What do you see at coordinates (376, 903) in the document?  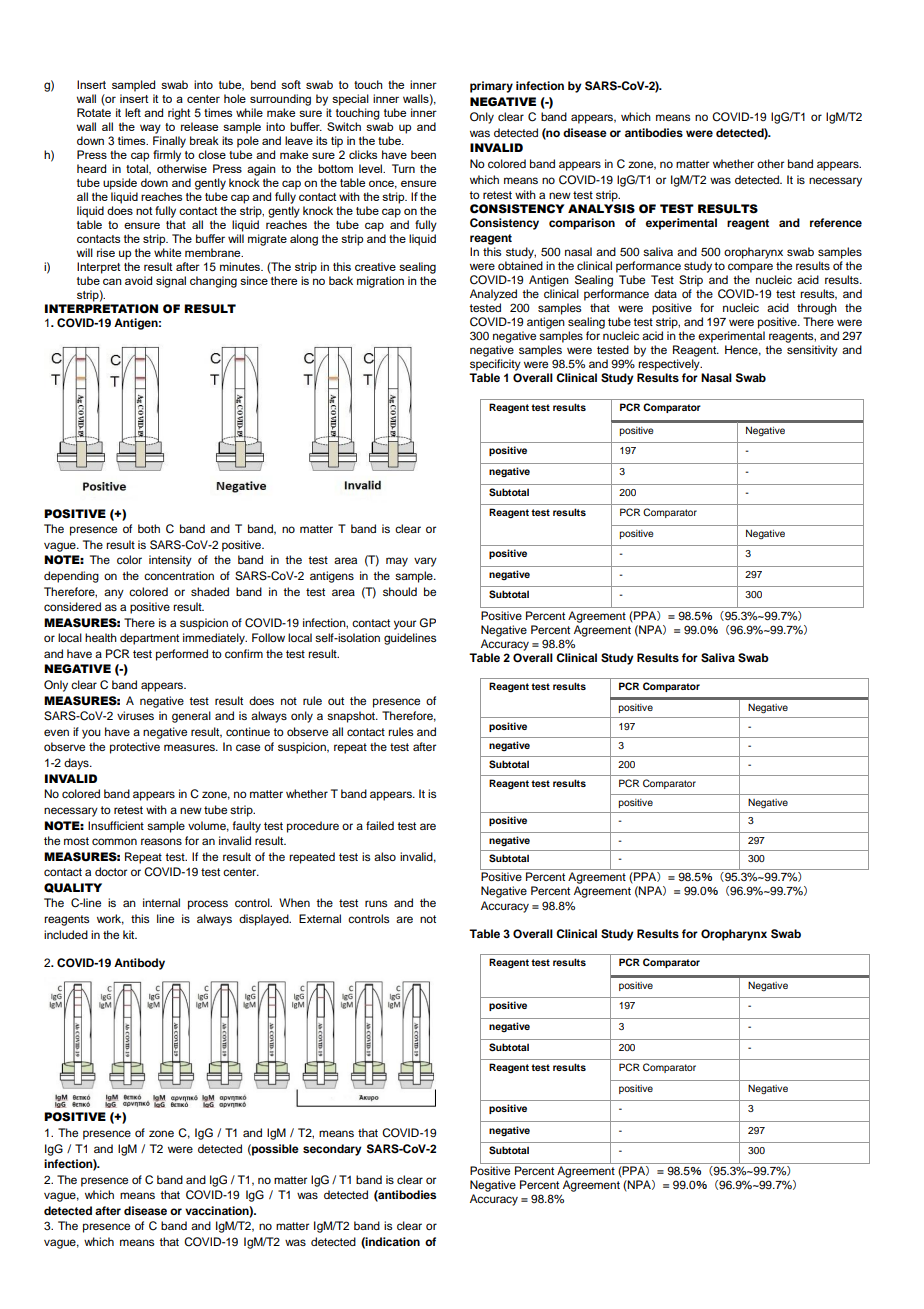 I see `runs` at bounding box center [376, 903].
